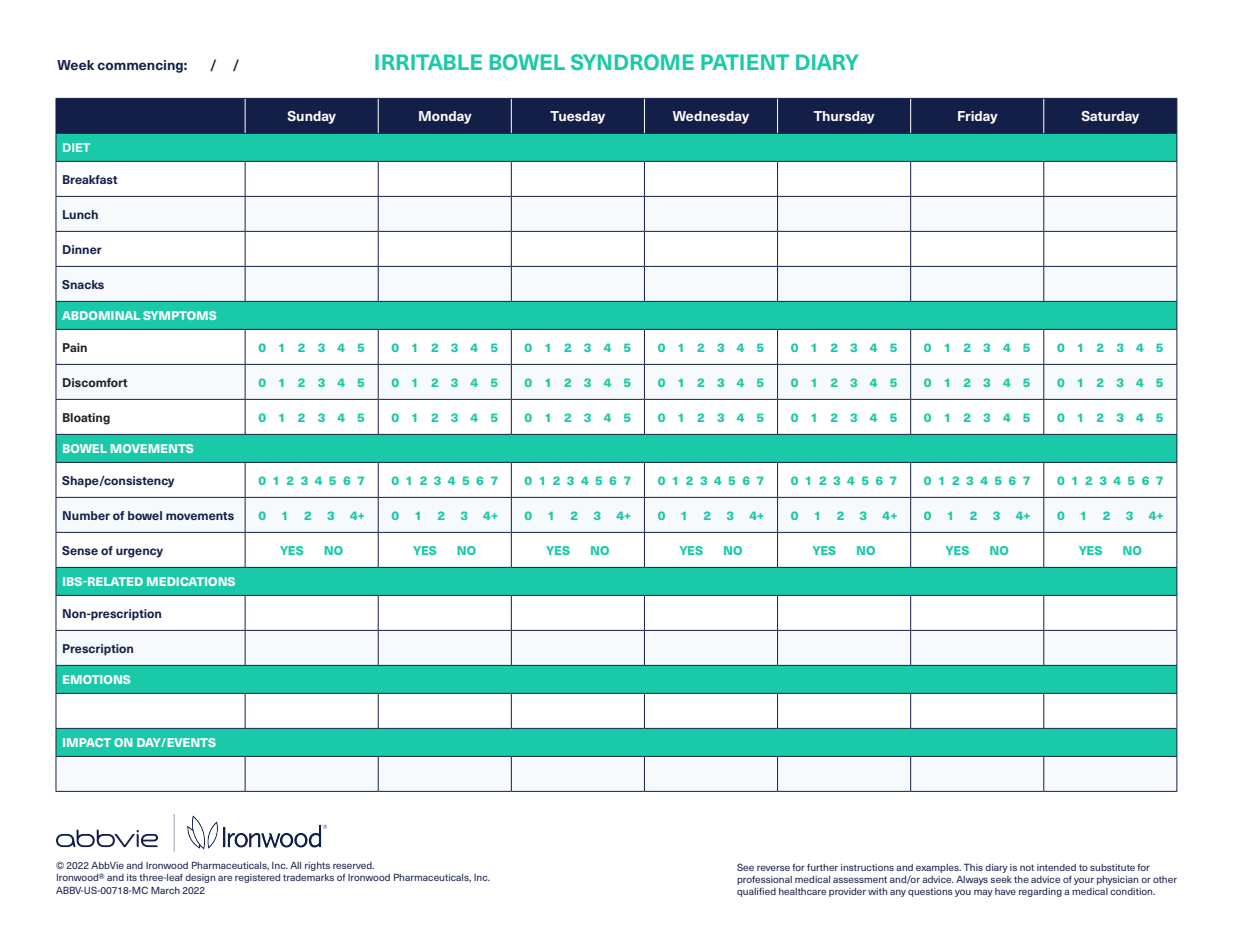  I want to click on urgency, so click(139, 553).
